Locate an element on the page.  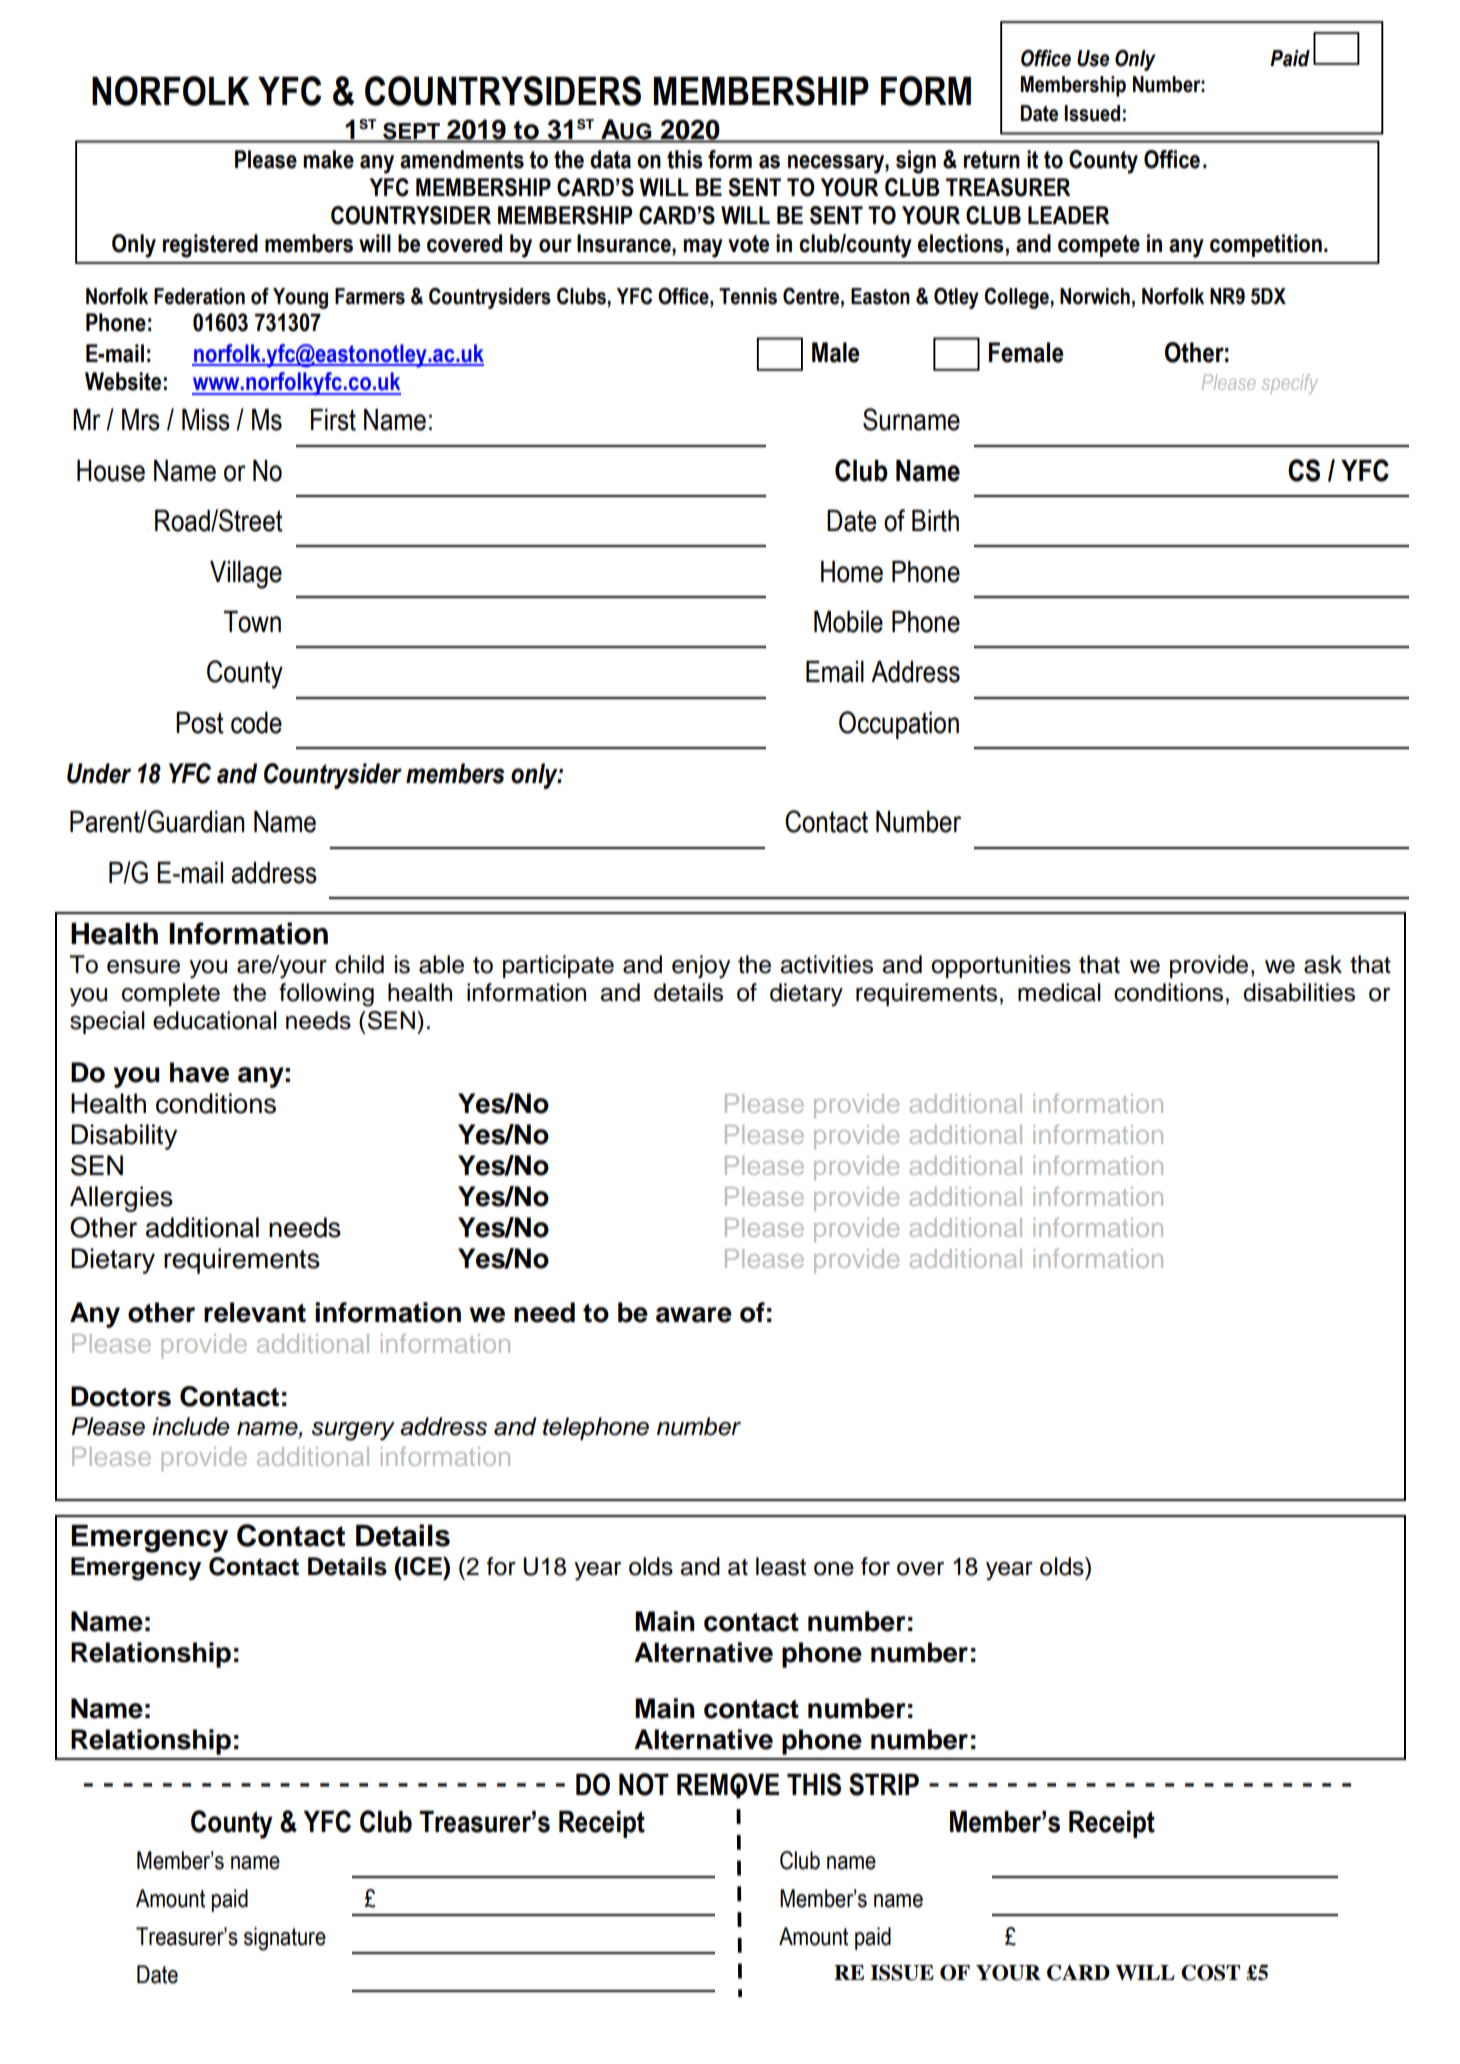
REMOVE is located at coordinates (728, 1785).
